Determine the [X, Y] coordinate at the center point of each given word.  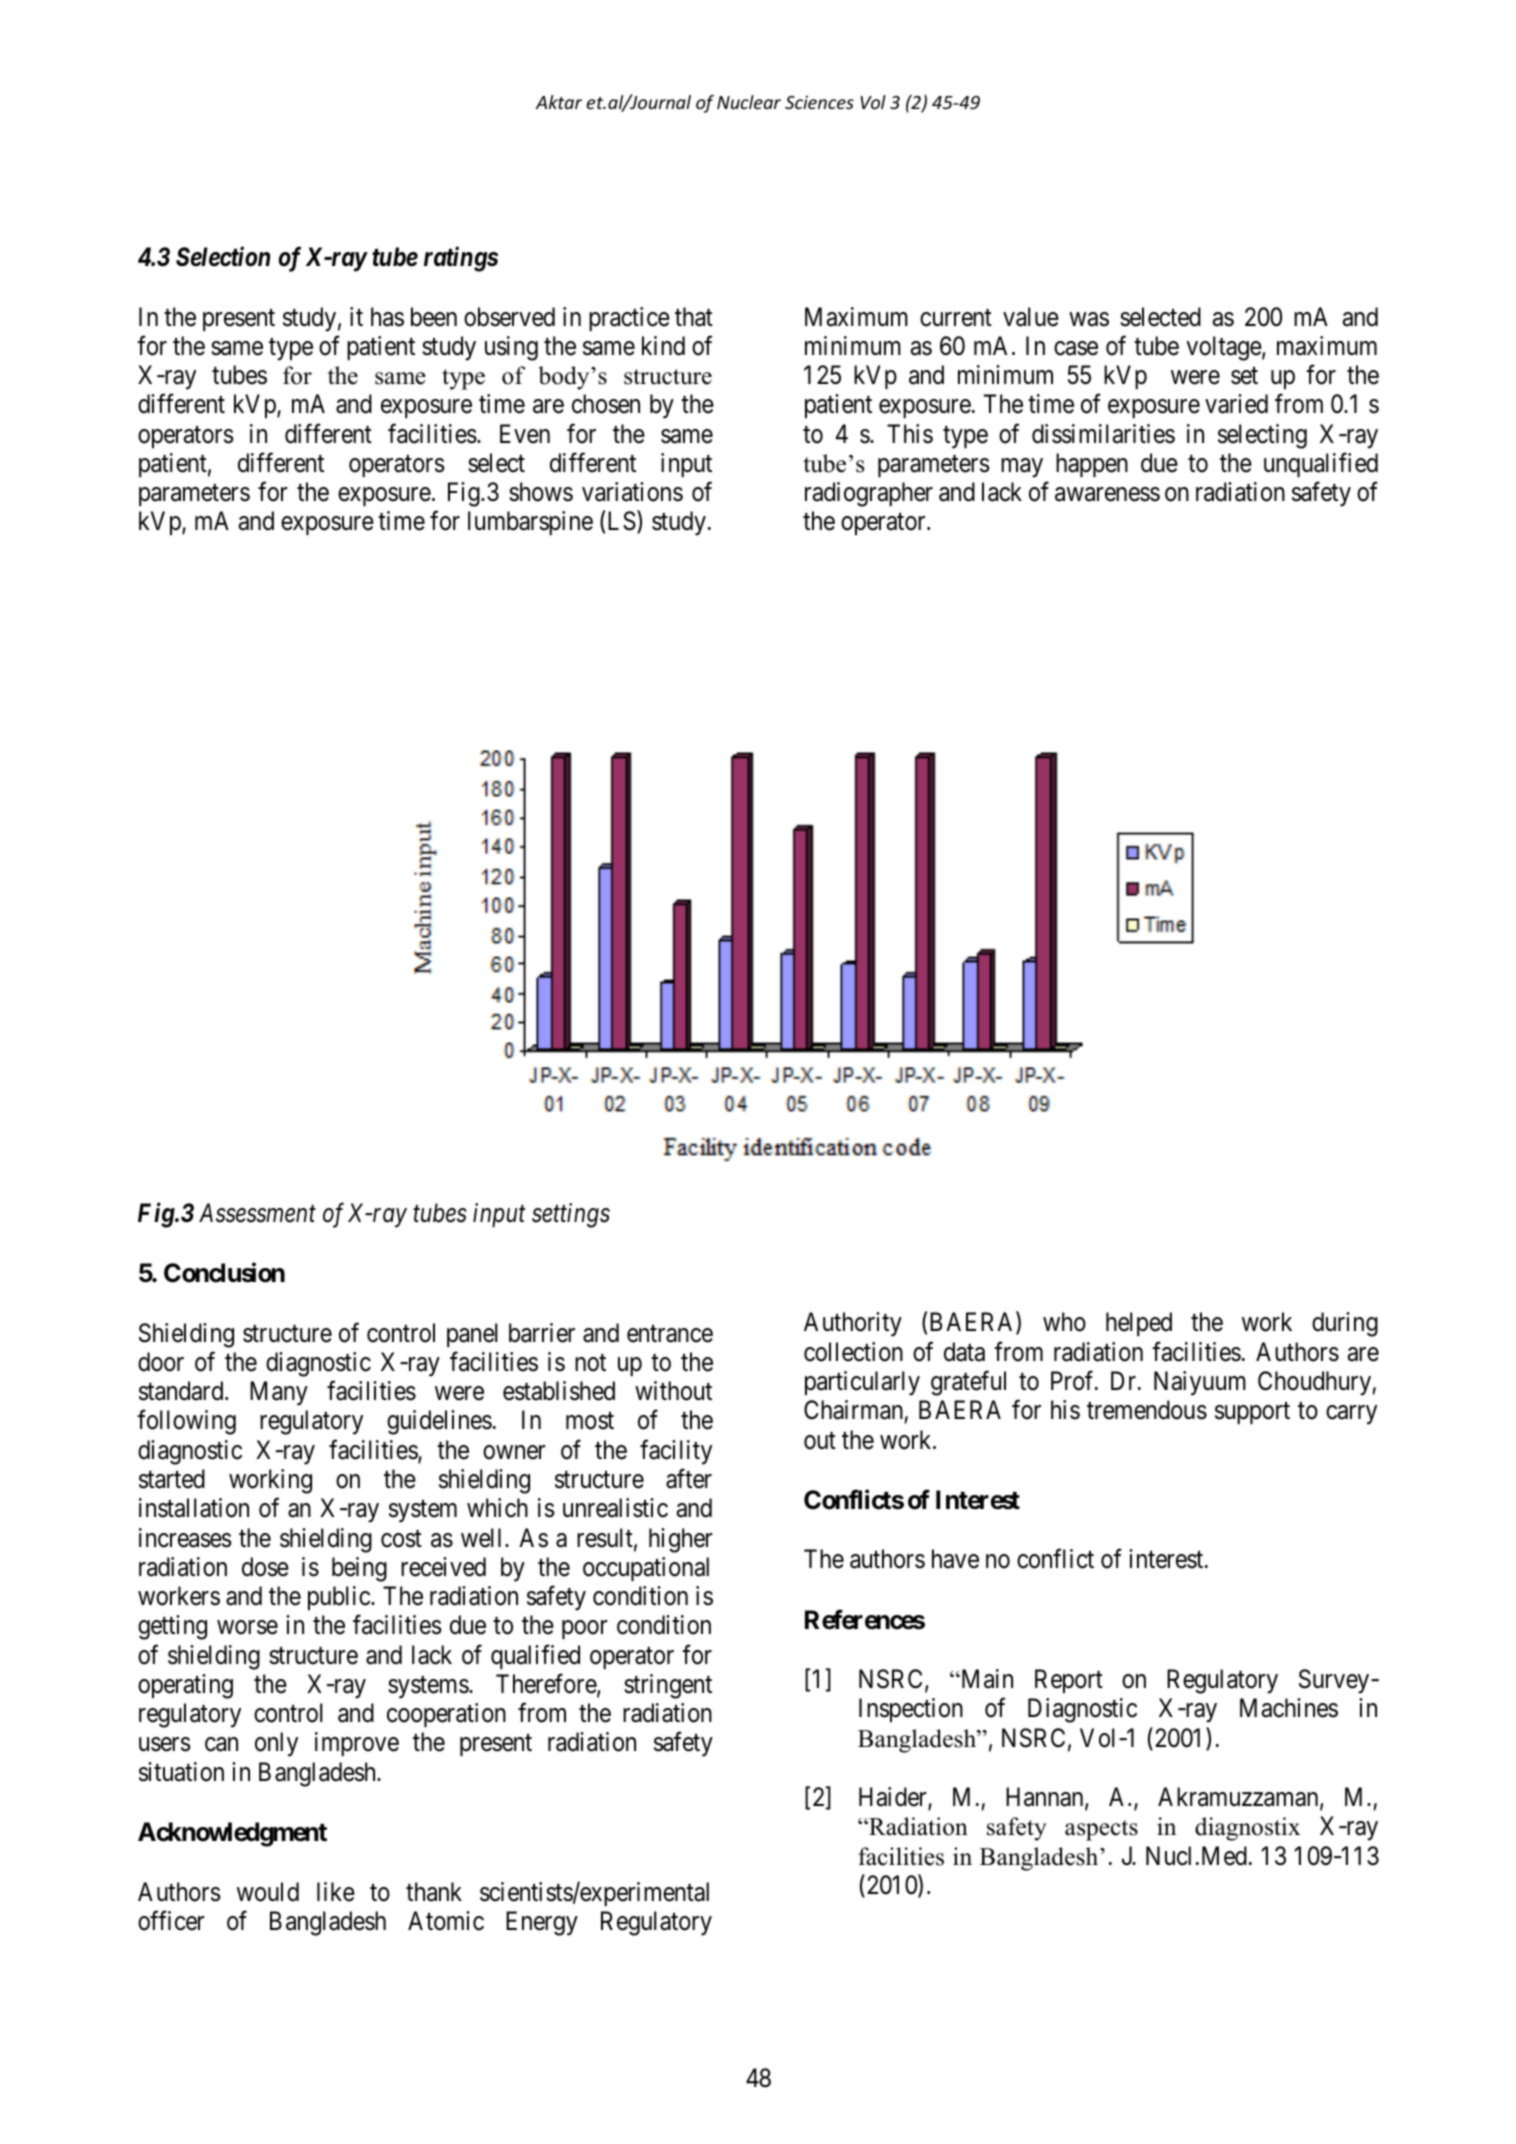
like [336, 1892]
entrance [670, 1334]
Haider [894, 1798]
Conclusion [224, 1273]
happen [1092, 465]
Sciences [819, 102]
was [1089, 319]
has [387, 317]
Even [525, 434]
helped [1139, 1324]
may [1022, 468]
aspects [1101, 1830]
